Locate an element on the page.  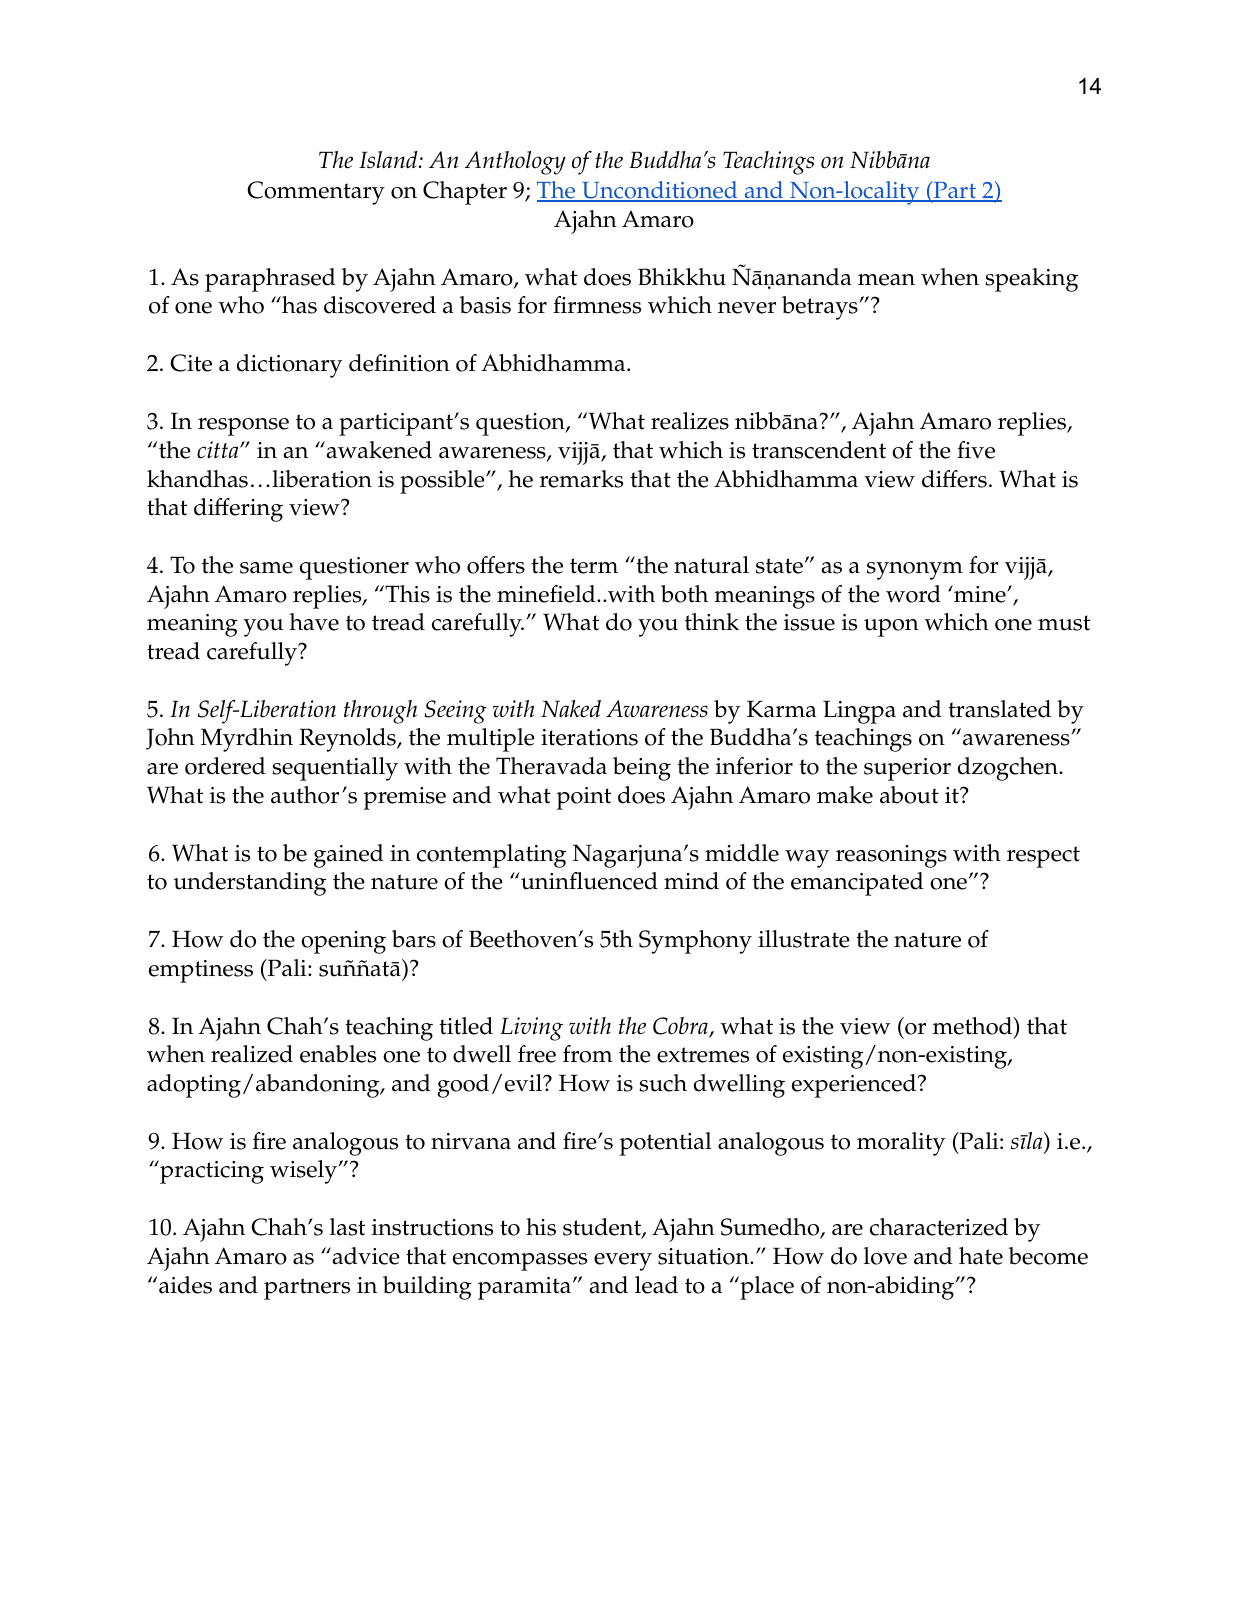
reasonings is located at coordinates (891, 856).
